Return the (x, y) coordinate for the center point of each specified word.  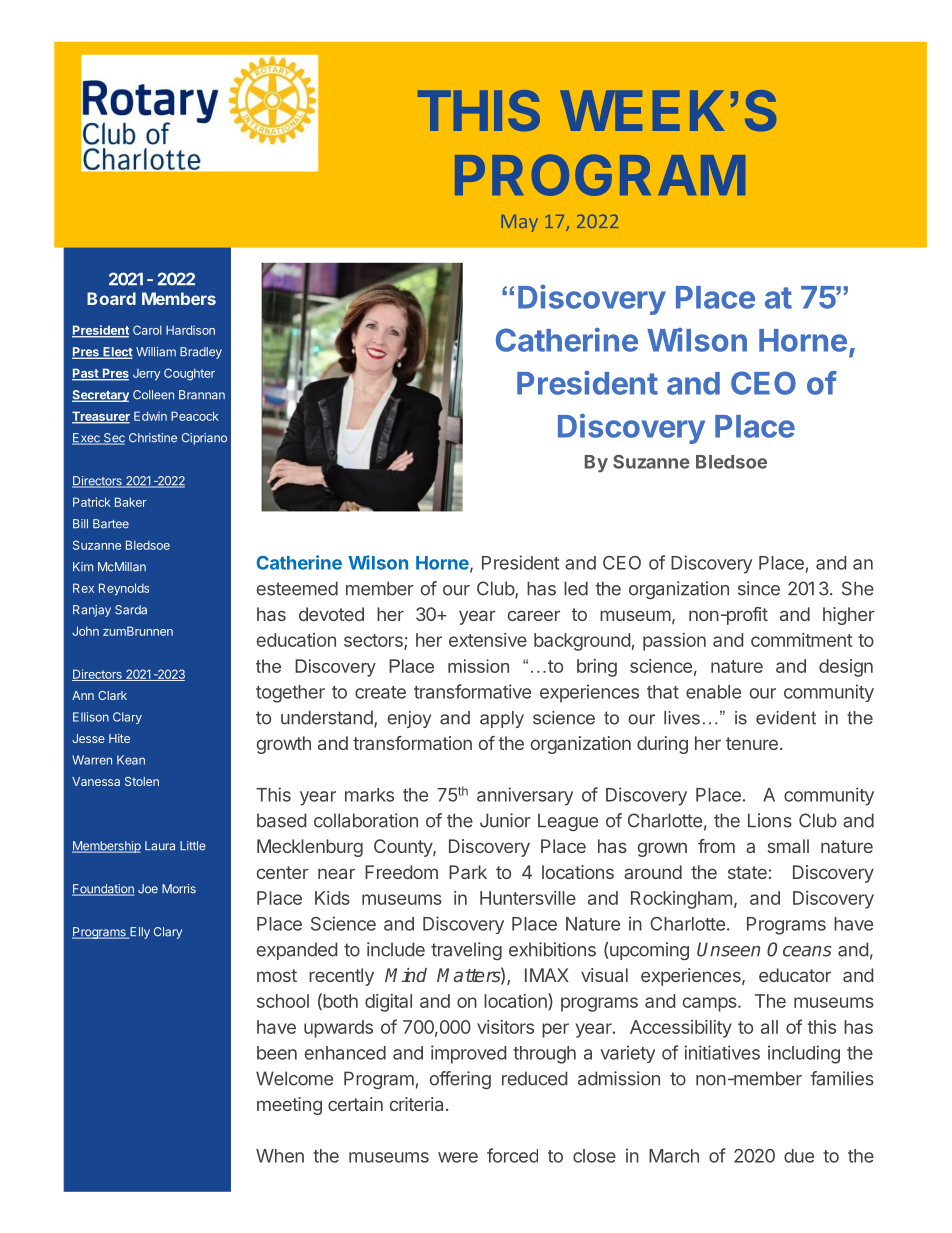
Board (111, 298)
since (759, 588)
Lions (770, 820)
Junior (505, 820)
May (520, 223)
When (280, 1156)
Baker (131, 502)
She (858, 588)
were (458, 1157)
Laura (160, 846)
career (534, 615)
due (799, 1156)
